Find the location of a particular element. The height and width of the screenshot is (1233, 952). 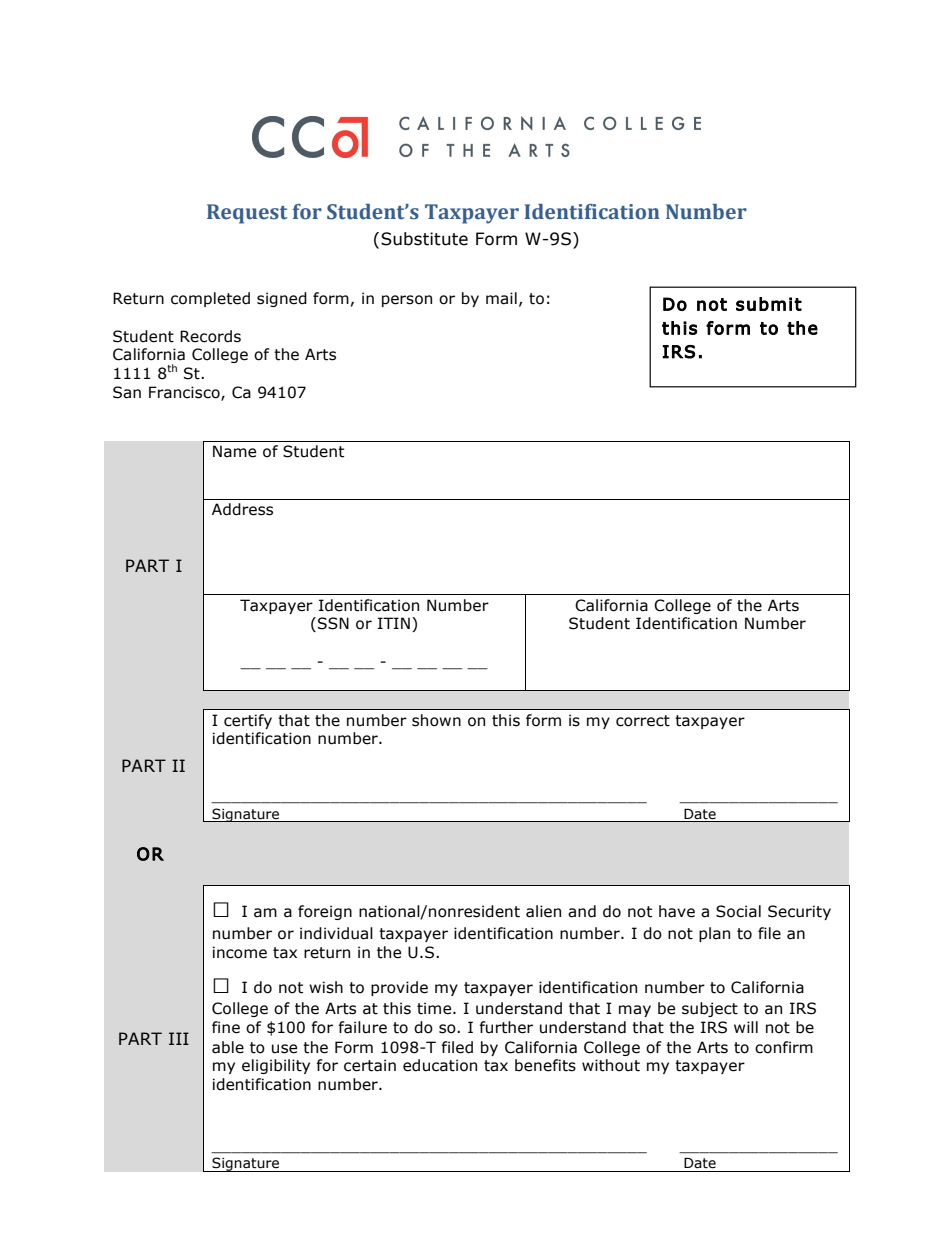

Name is located at coordinates (234, 451).
